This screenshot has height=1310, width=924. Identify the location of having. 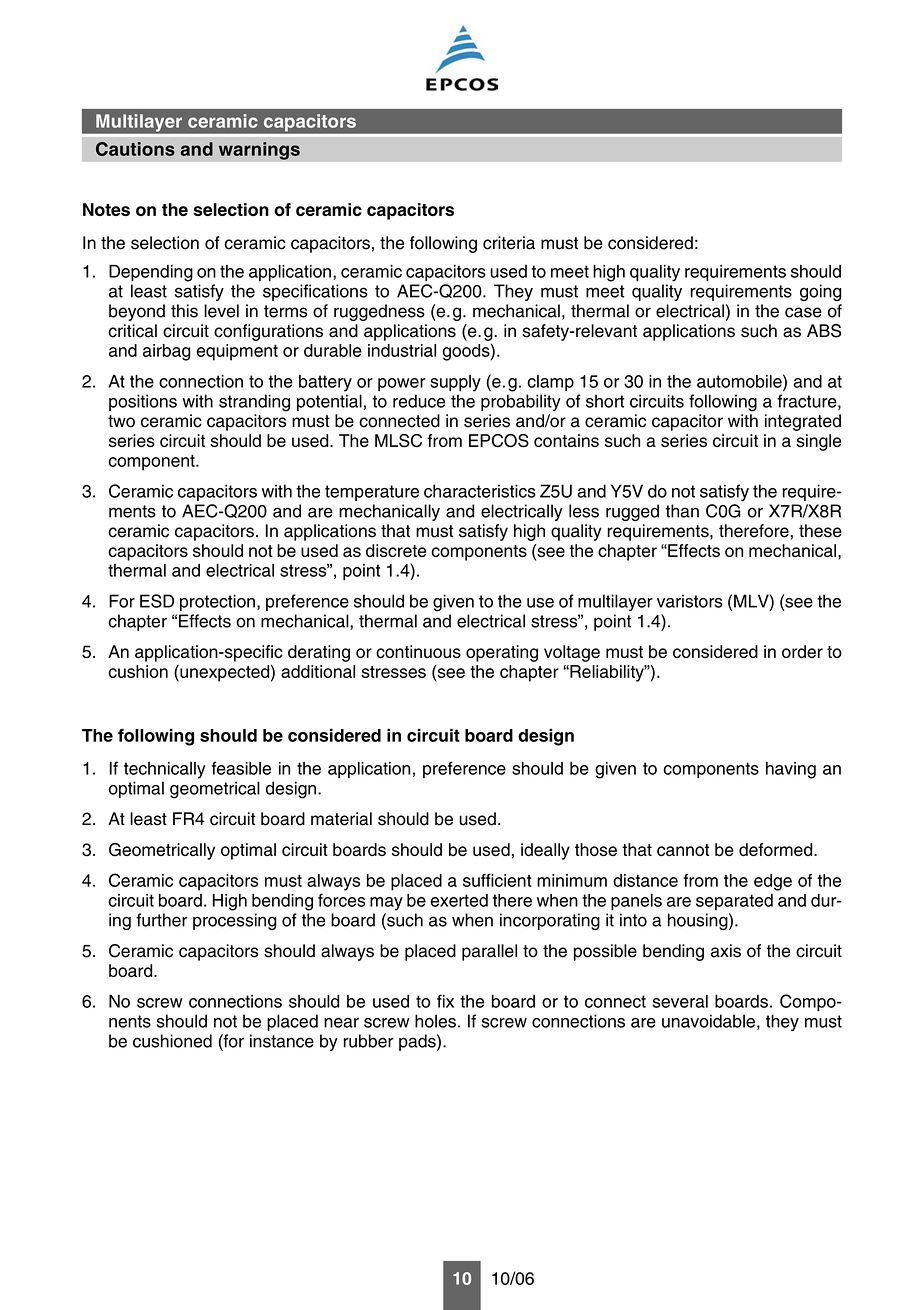
(791, 770).
